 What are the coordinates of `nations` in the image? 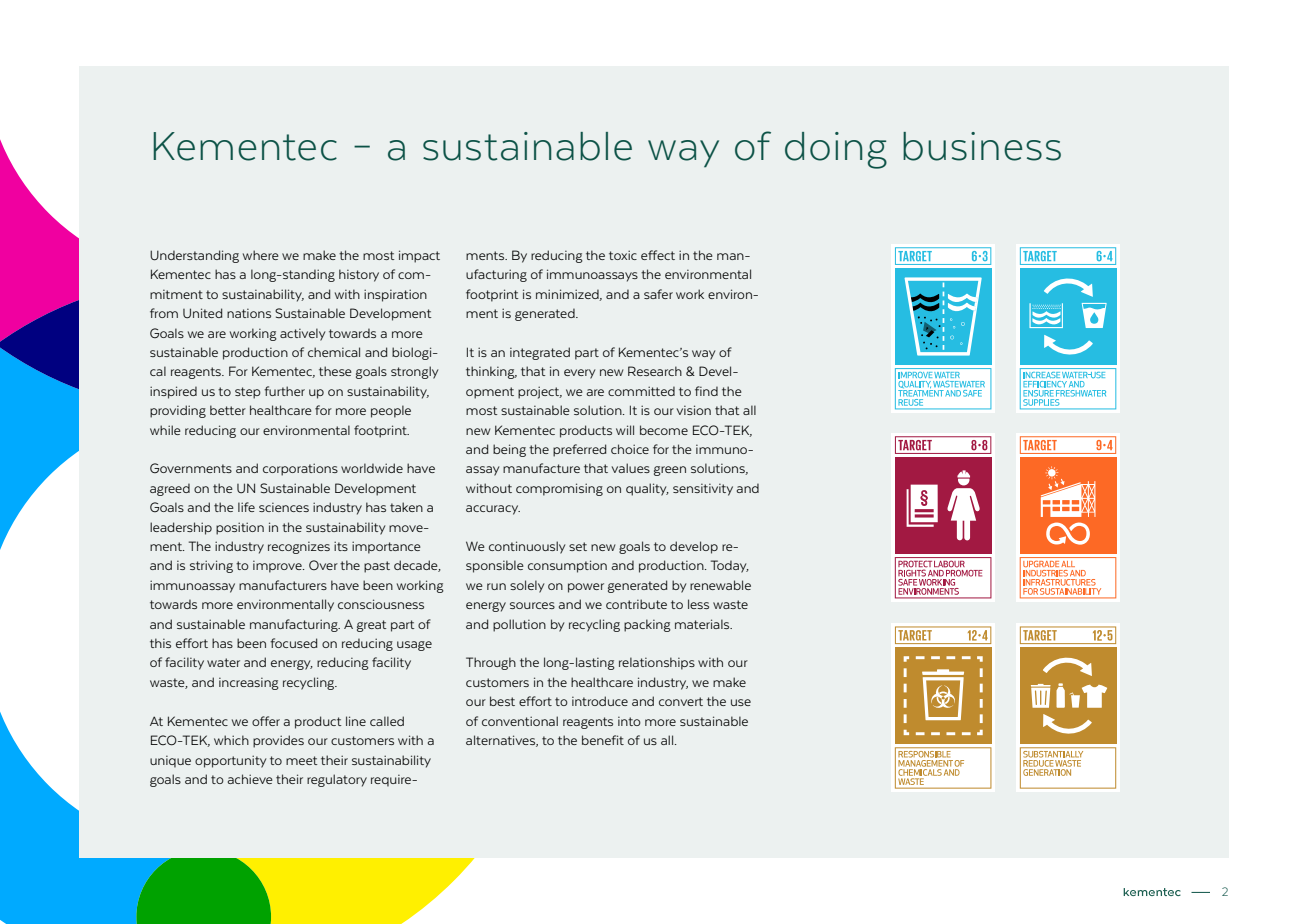 It's located at (249, 313).
